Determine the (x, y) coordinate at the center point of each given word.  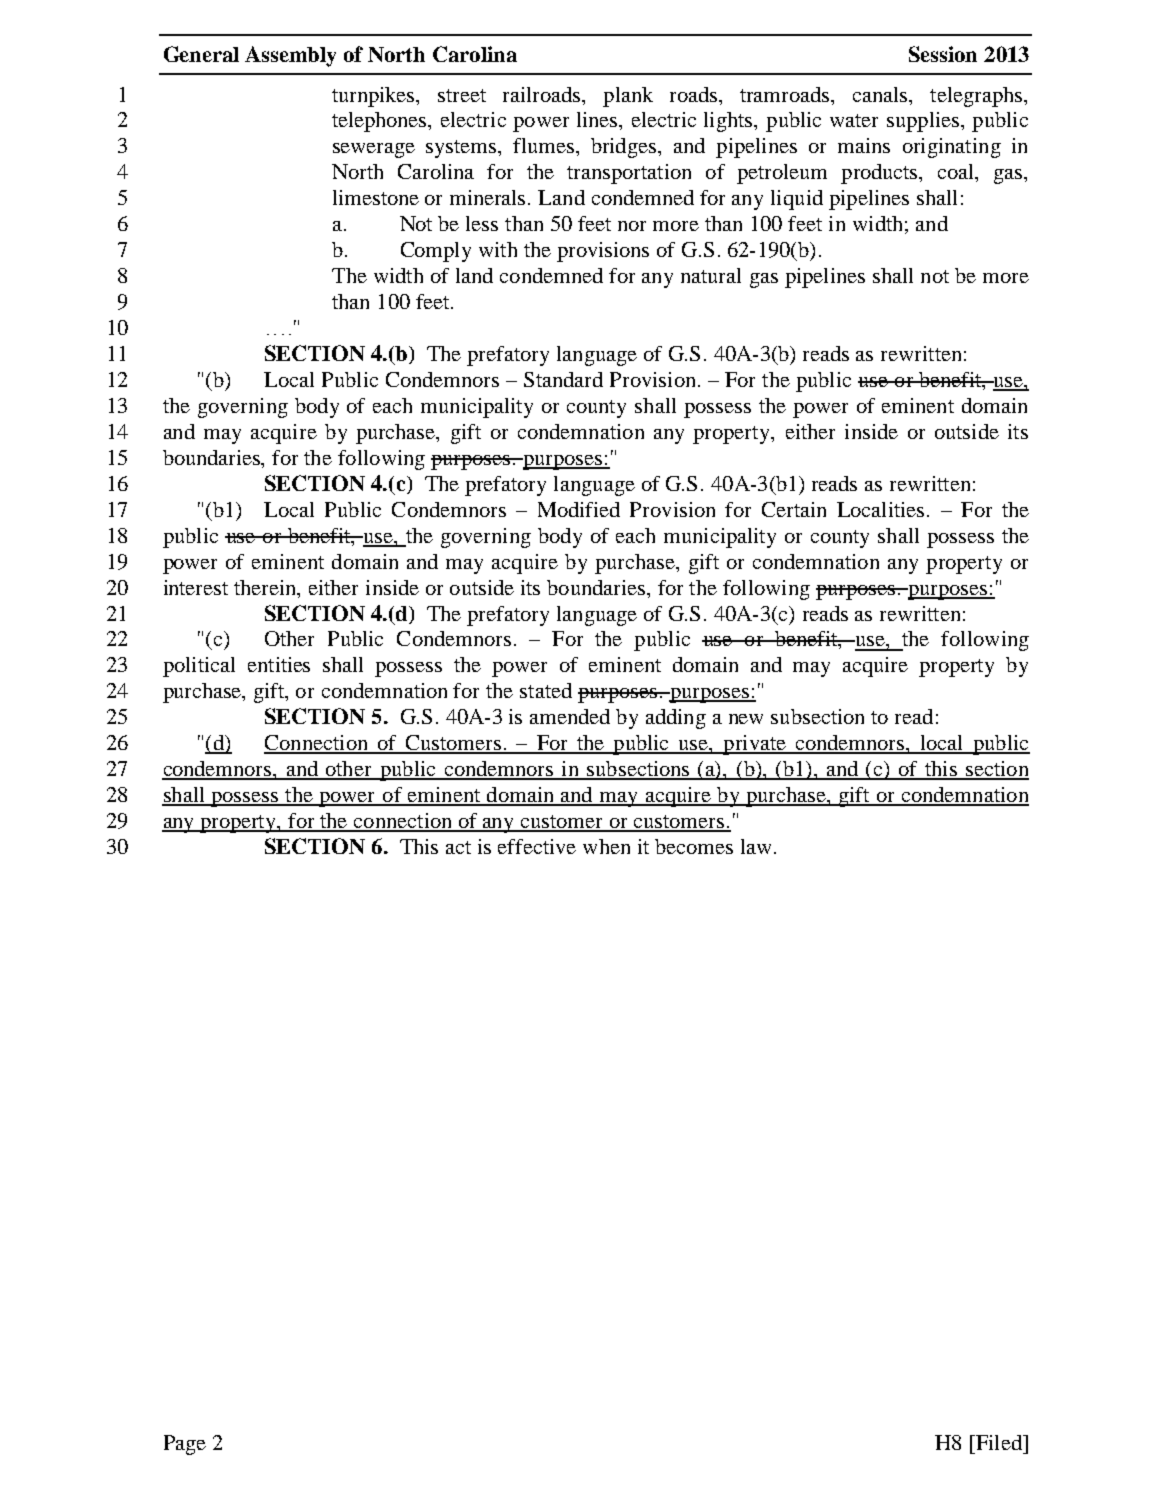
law (756, 846)
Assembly (290, 56)
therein (266, 587)
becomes (694, 846)
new (746, 719)
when (606, 846)
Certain (794, 509)
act (458, 847)
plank (628, 97)
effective (537, 846)
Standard (563, 379)
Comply (436, 252)
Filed (998, 1442)
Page (185, 1445)
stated (546, 690)
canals (881, 94)
